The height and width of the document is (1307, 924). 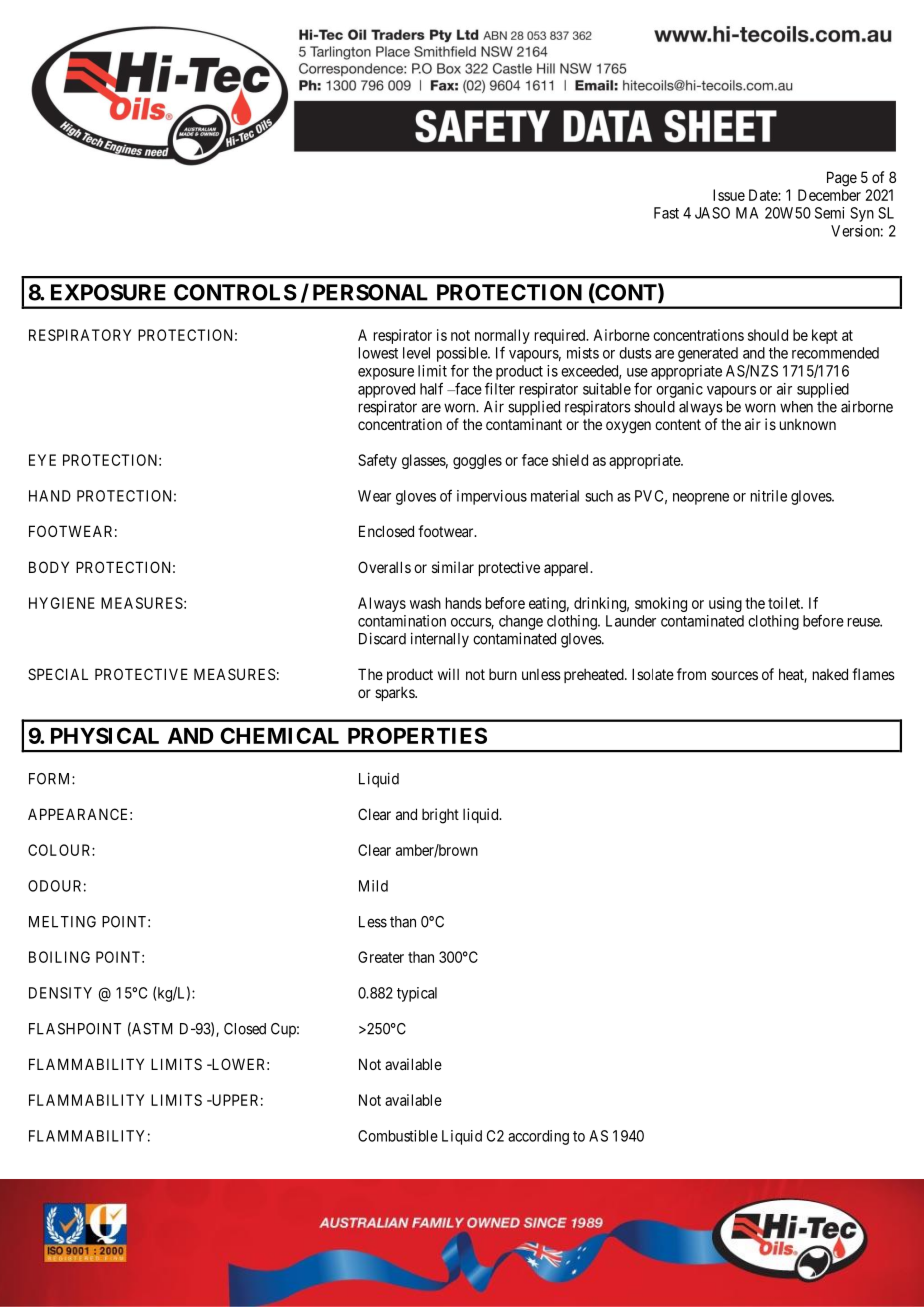 What do you see at coordinates (440, 816) in the document?
I see `bright` at bounding box center [440, 816].
